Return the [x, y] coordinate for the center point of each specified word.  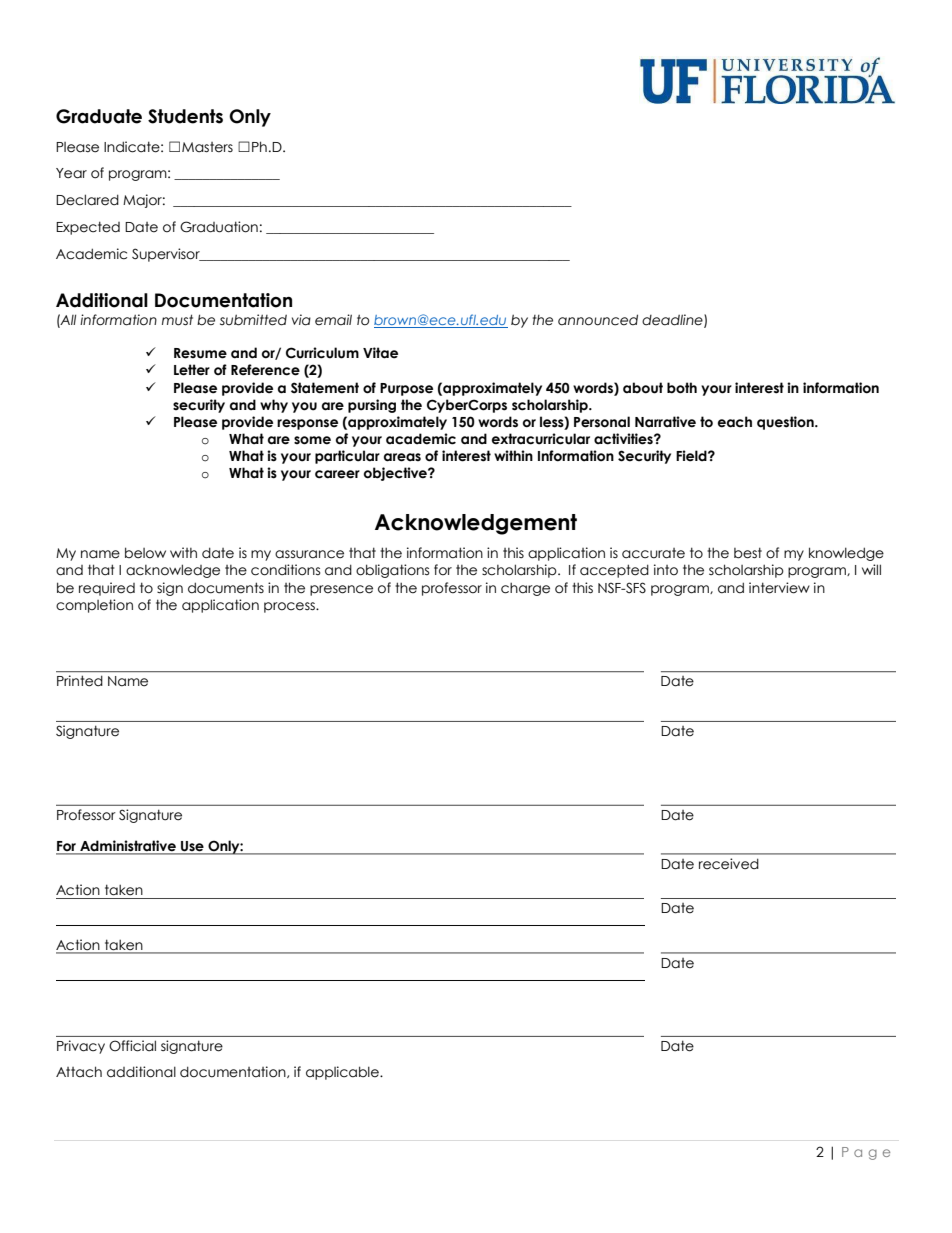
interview [779, 588]
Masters [207, 147]
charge [525, 589]
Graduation [219, 227]
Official [132, 1046]
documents [226, 588]
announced [598, 320]
